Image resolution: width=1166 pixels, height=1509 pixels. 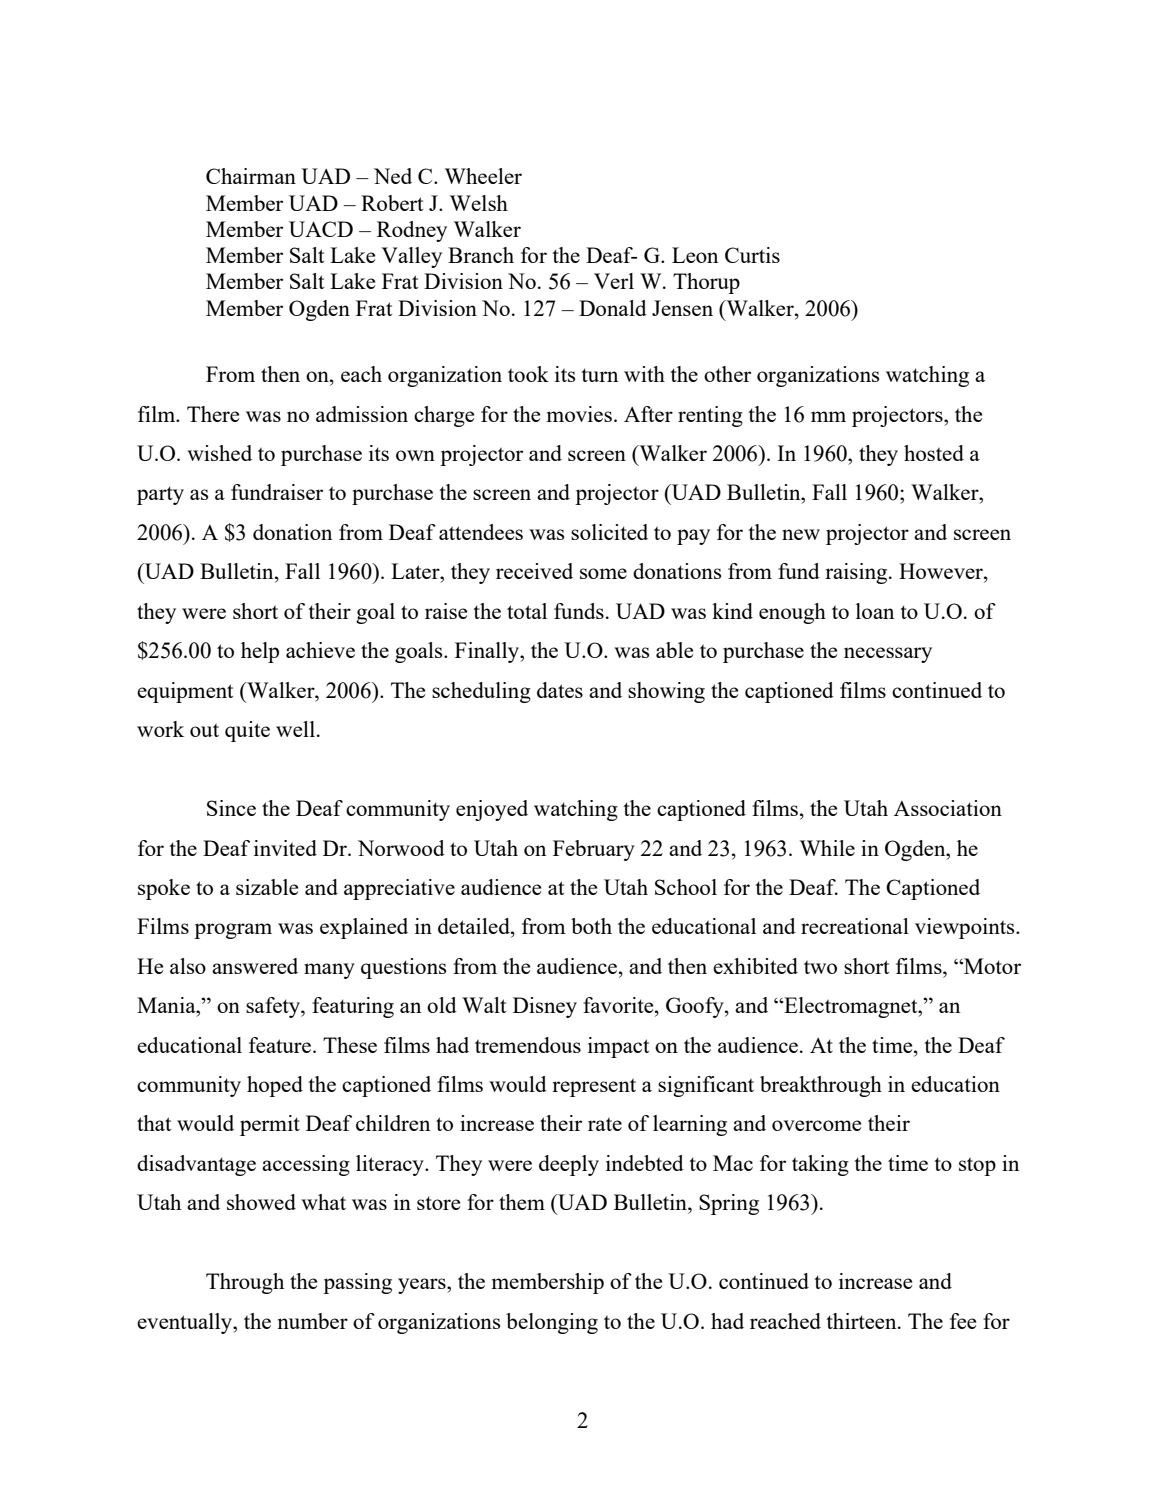 What do you see at coordinates (312, 1321) in the image?
I see `number` at bounding box center [312, 1321].
